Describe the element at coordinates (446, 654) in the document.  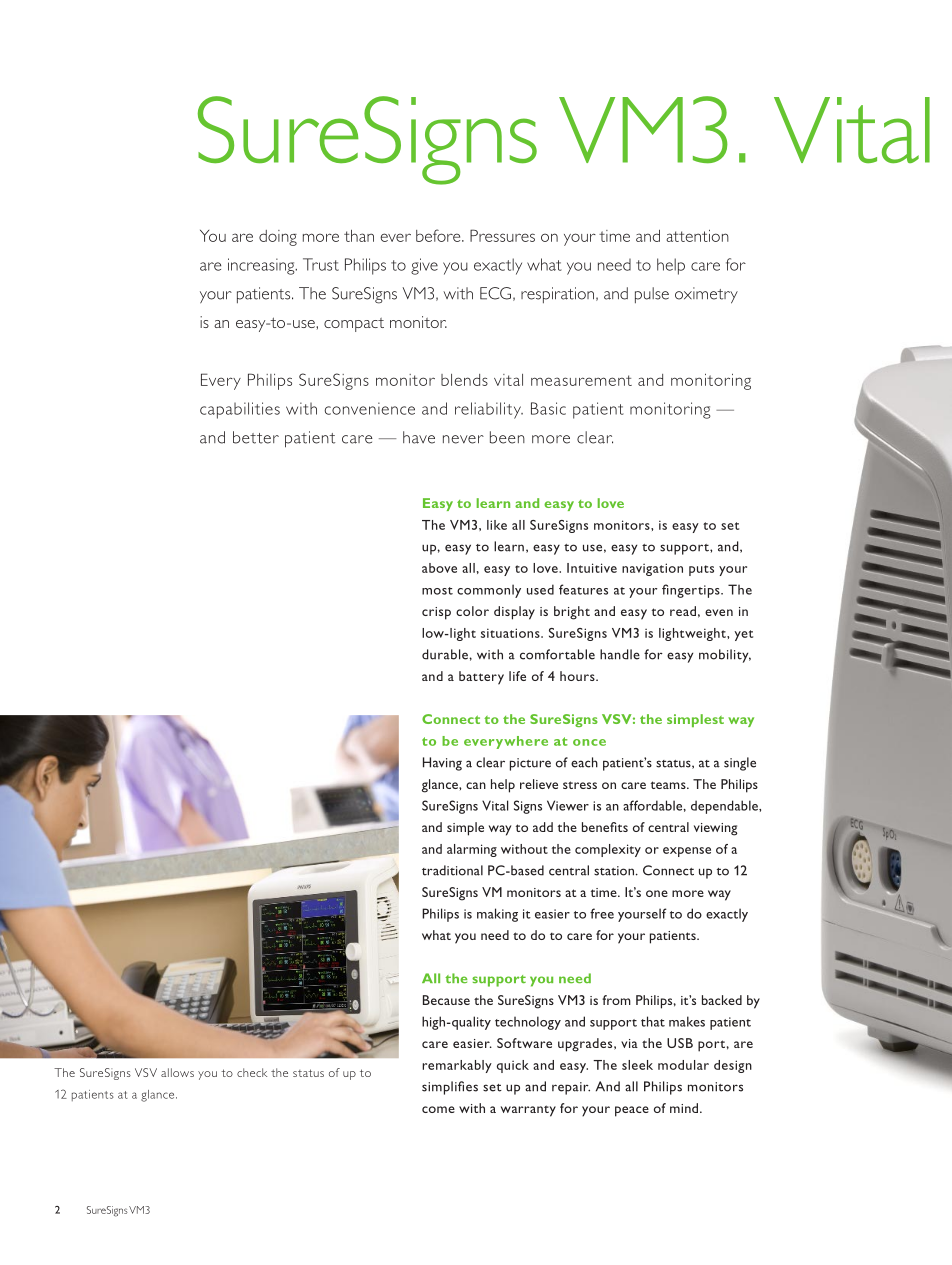
I see `durable` at that location.
